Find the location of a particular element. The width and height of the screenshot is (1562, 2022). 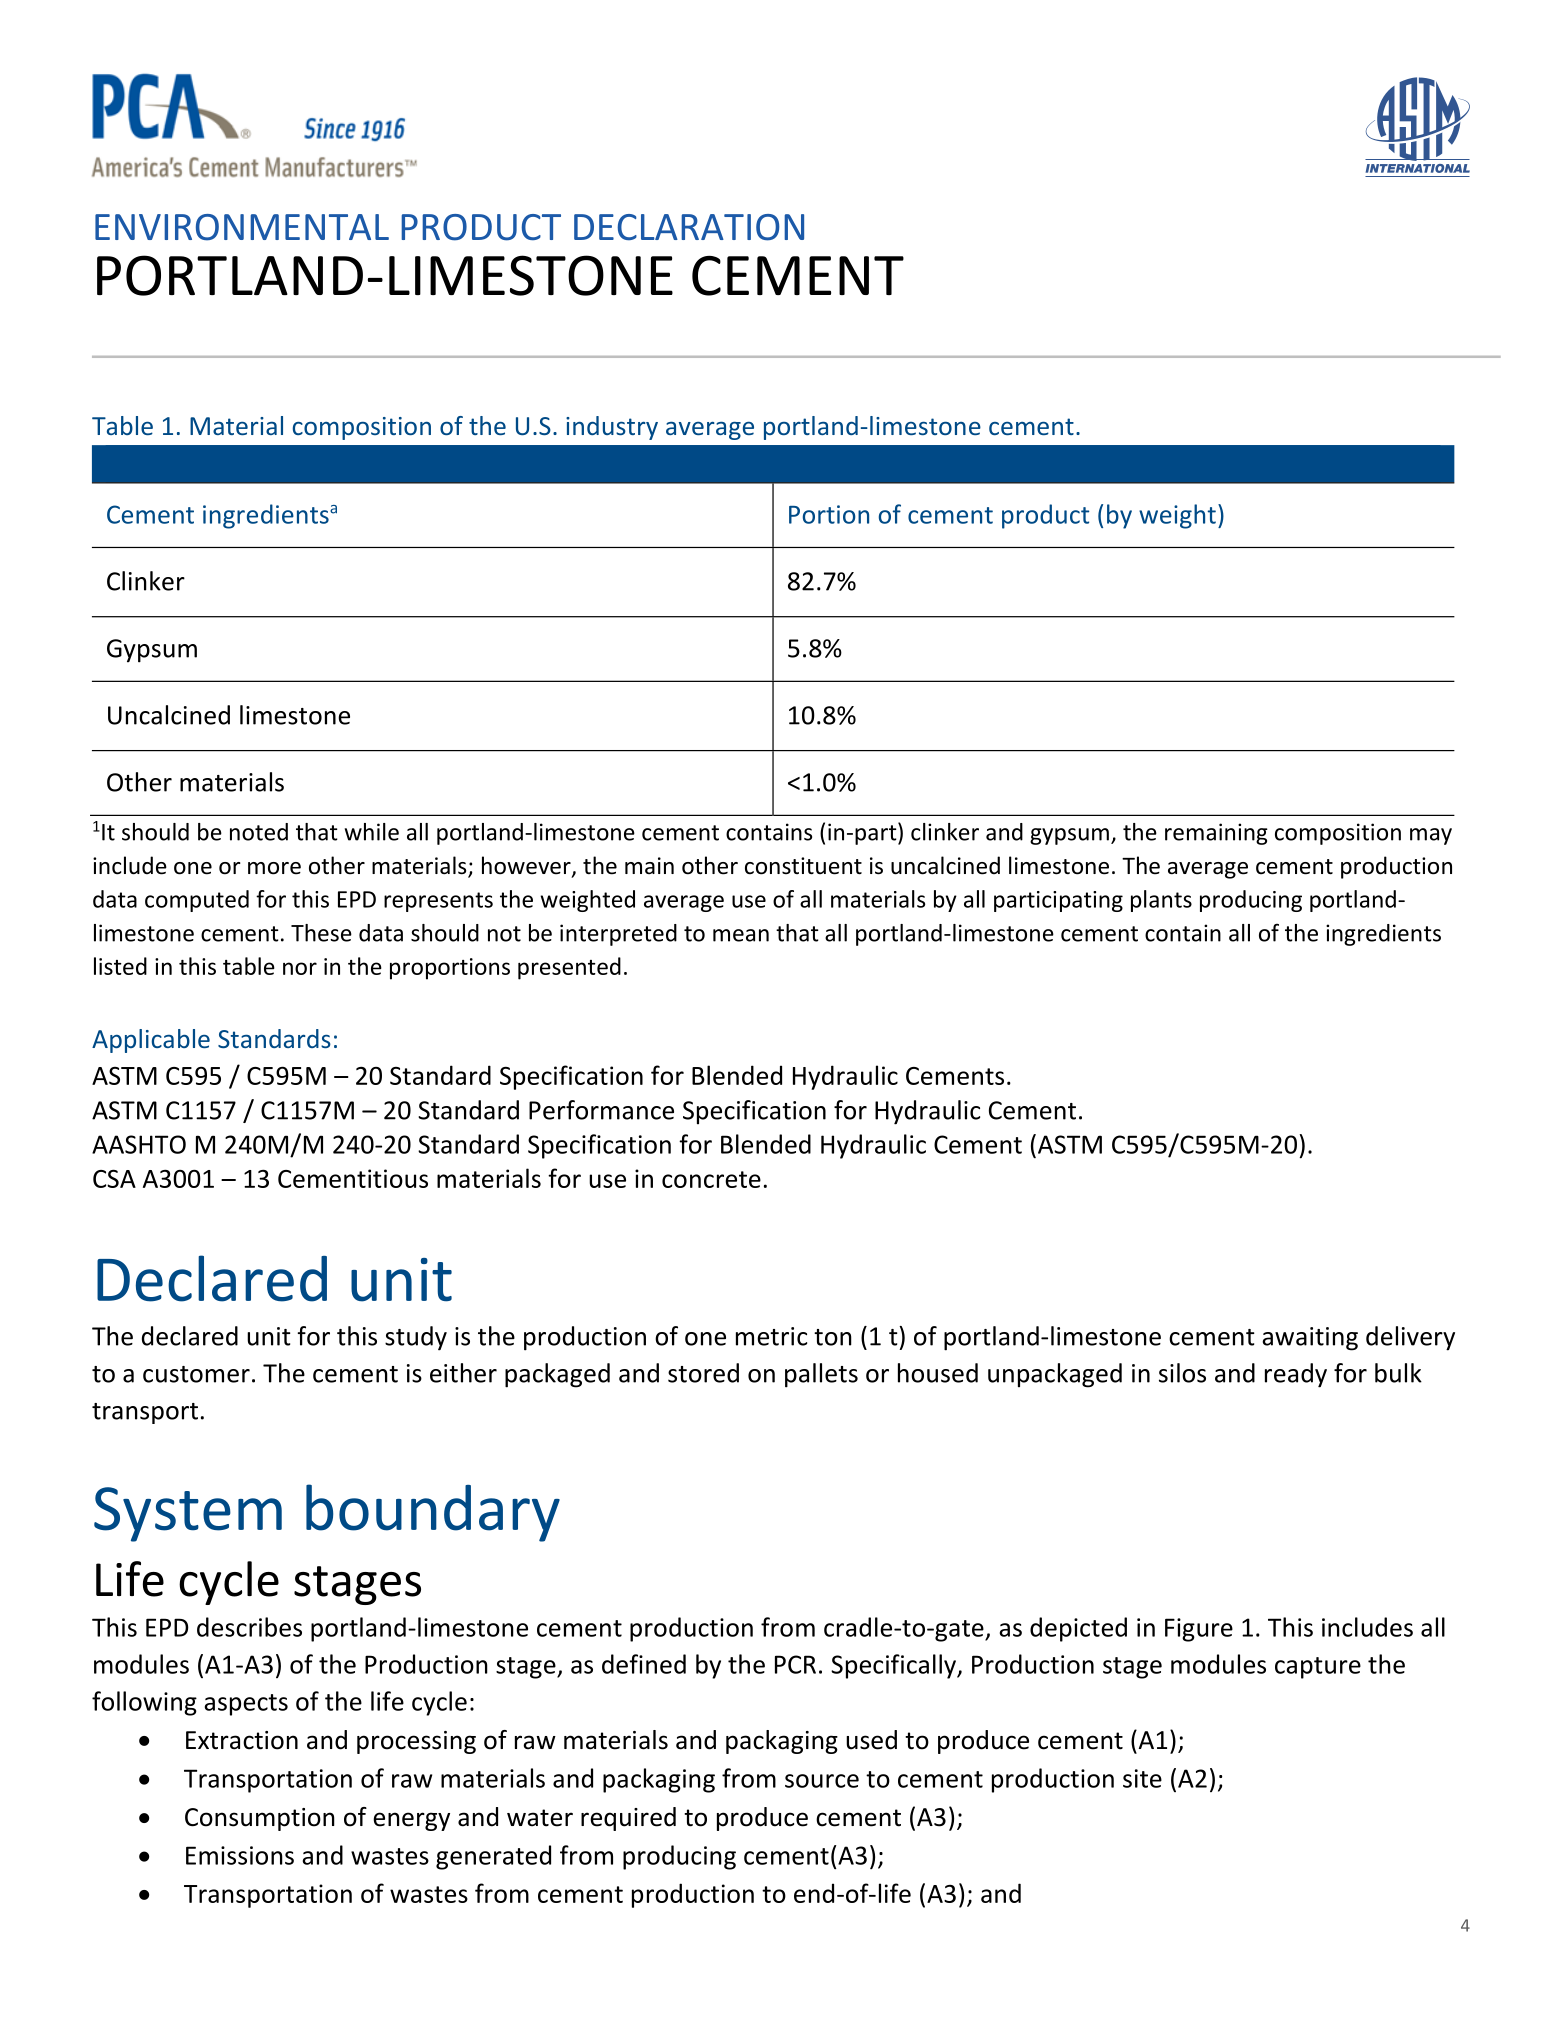

Consumption is located at coordinates (260, 1819).
